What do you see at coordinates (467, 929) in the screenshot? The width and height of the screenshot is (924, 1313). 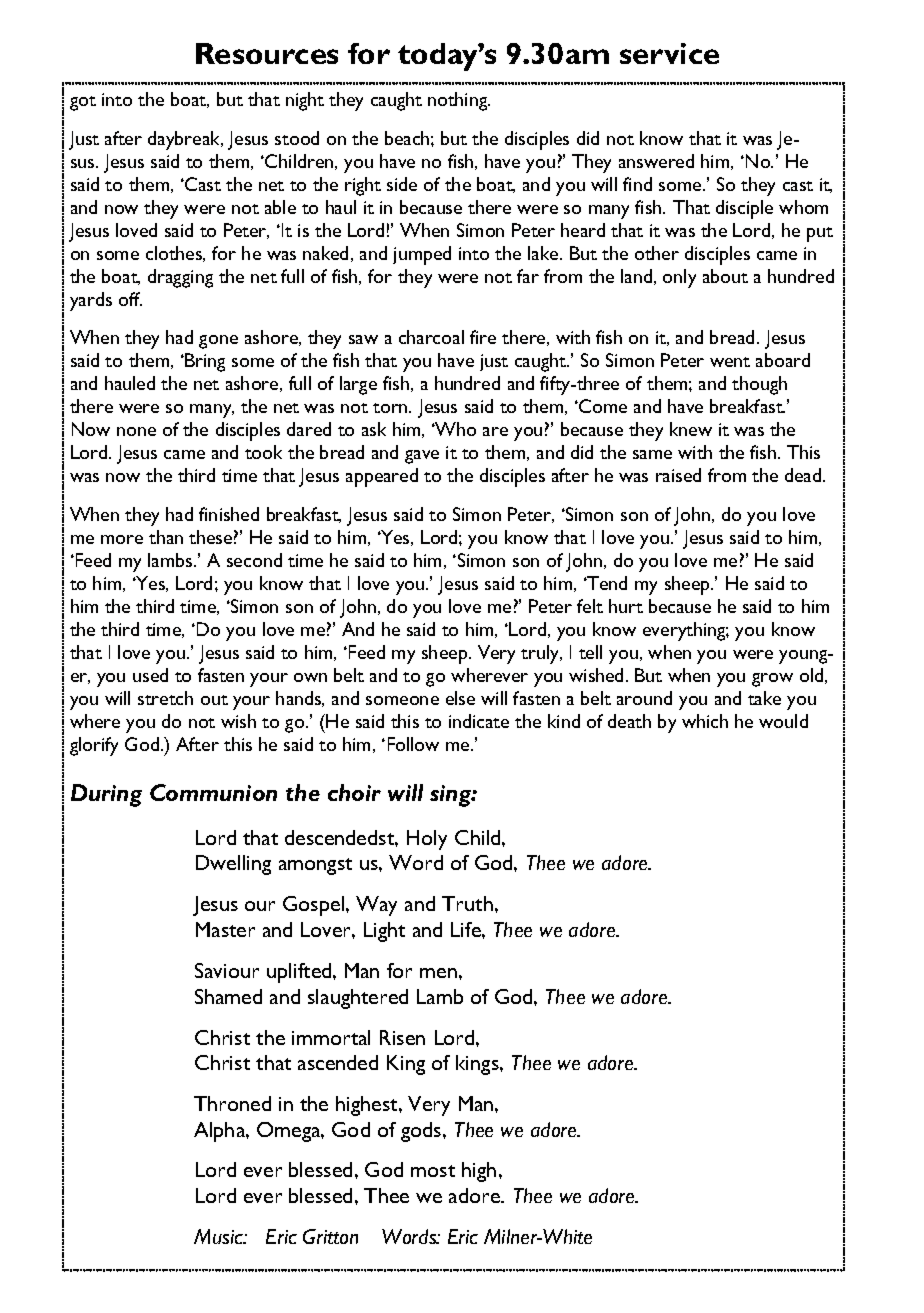 I see `Life` at bounding box center [467, 929].
